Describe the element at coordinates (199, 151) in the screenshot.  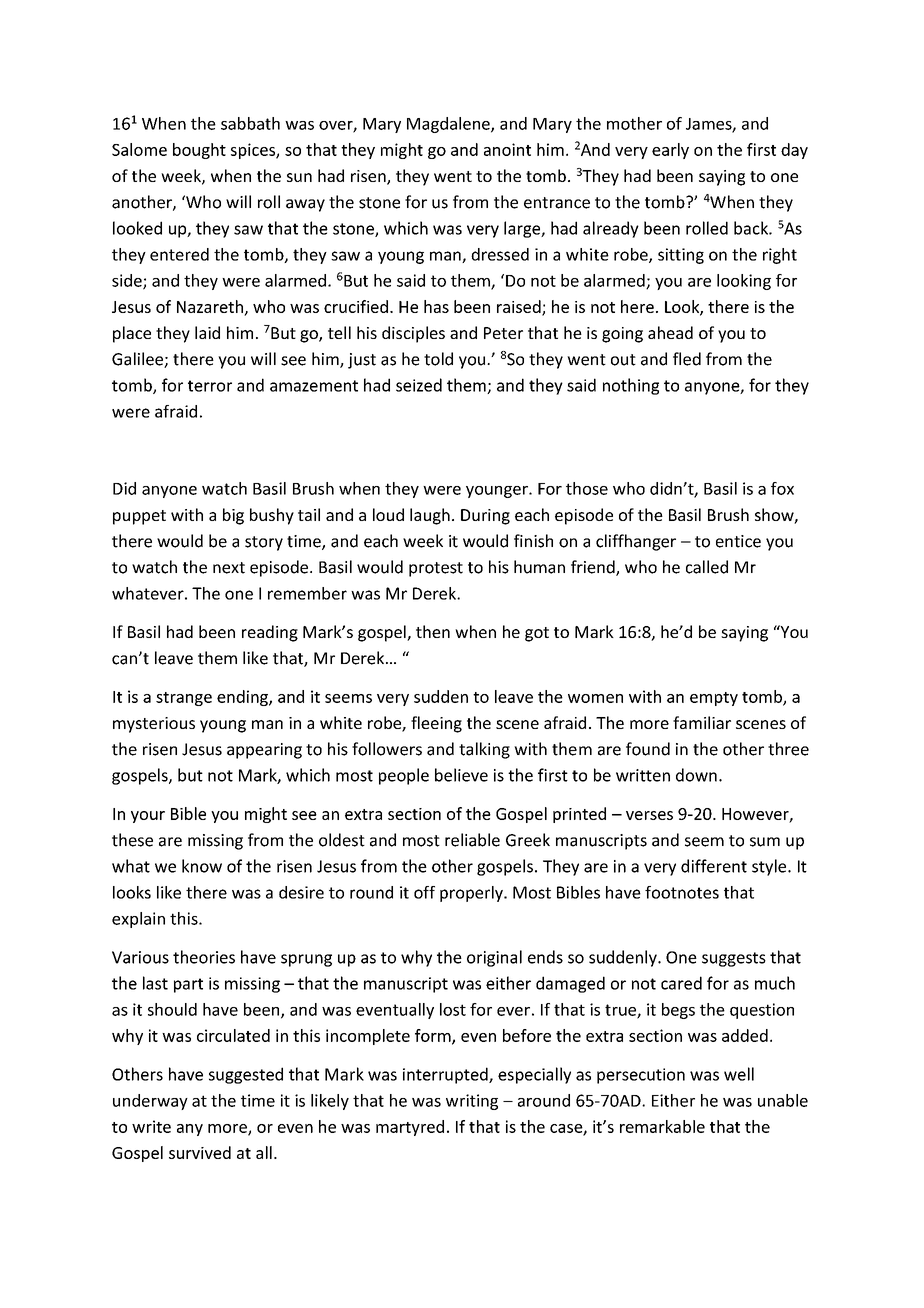
I see `bought` at that location.
